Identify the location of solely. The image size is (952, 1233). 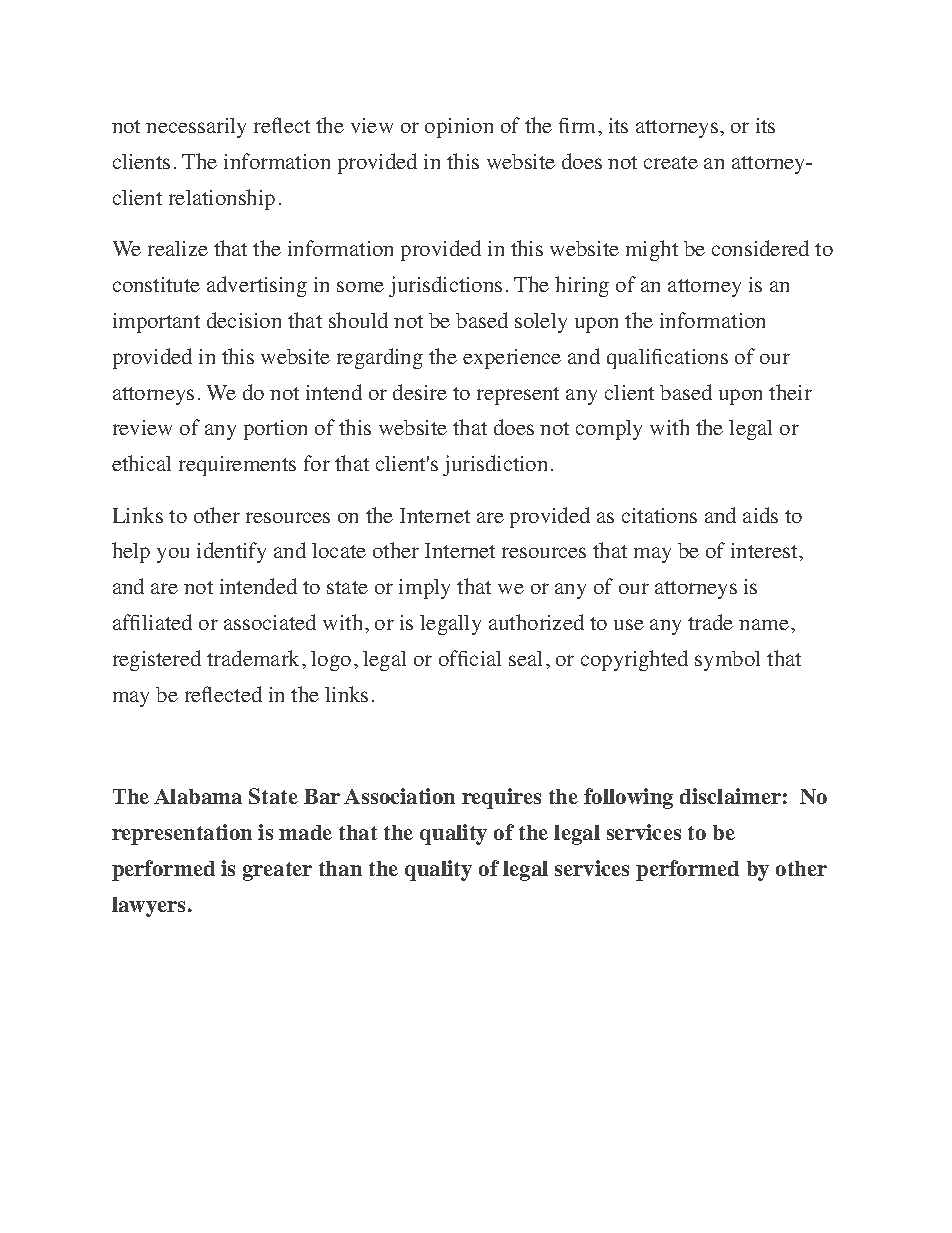
(541, 323).
